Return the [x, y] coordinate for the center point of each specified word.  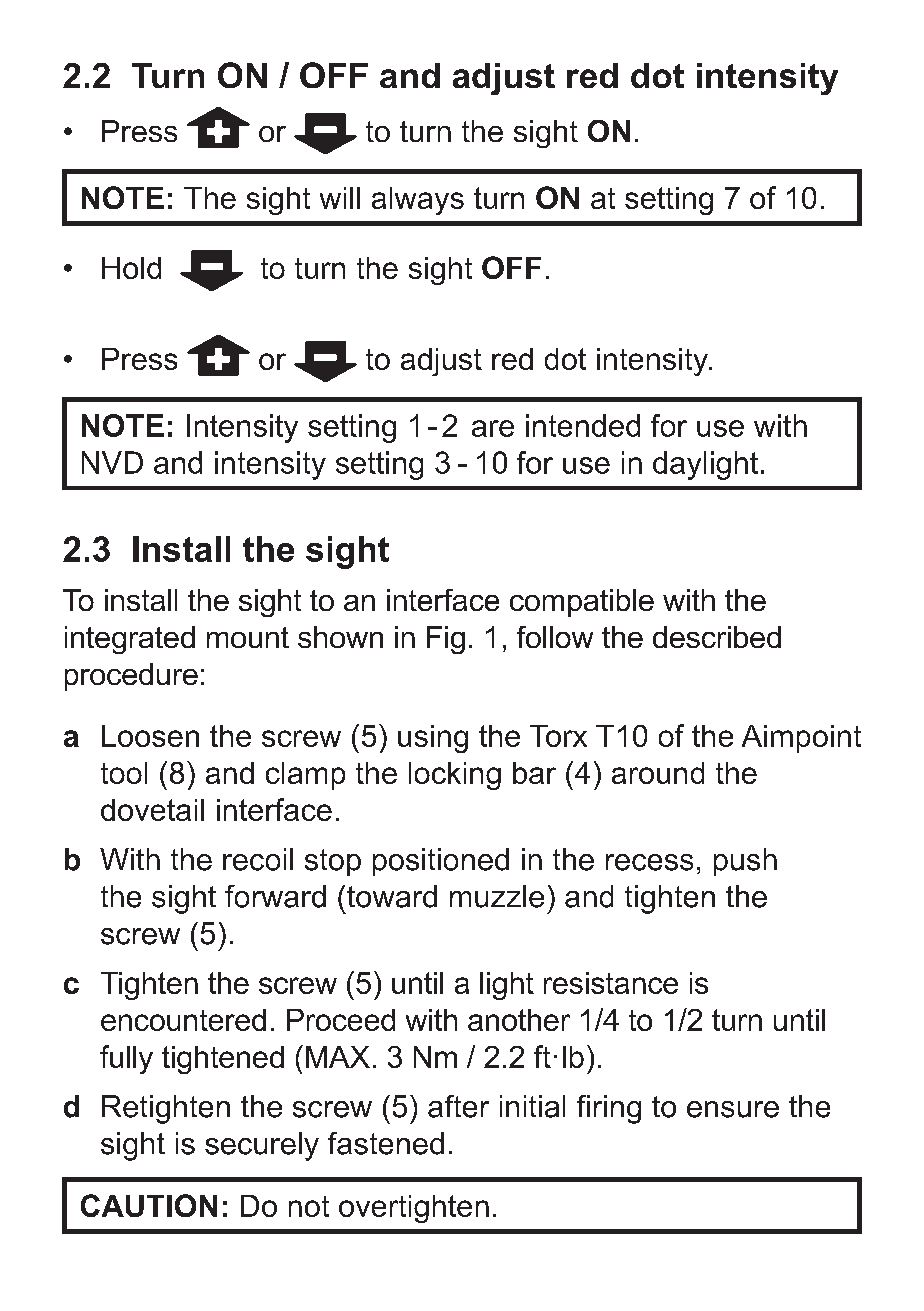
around [658, 773]
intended [583, 425]
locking [455, 776]
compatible [582, 603]
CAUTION [149, 1205]
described [717, 637]
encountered [183, 1020]
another [519, 1020]
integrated [130, 640]
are [493, 428]
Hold [131, 268]
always [418, 201]
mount [248, 637]
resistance [611, 983]
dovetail [152, 810]
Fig [446, 640]
